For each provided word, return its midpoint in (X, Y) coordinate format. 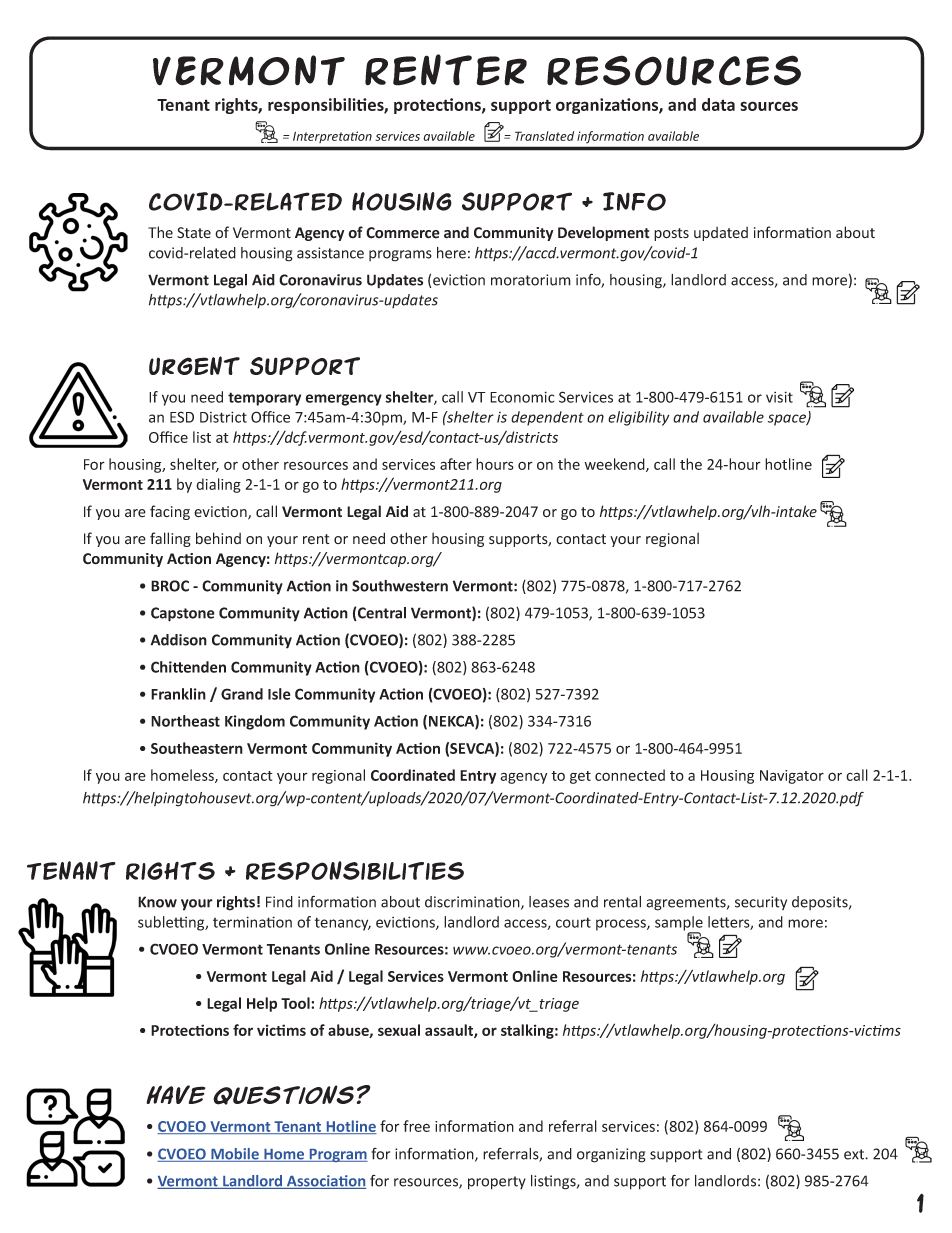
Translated (544, 136)
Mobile (235, 1155)
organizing (611, 1155)
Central (381, 614)
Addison (179, 640)
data (718, 104)
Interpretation (332, 137)
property (497, 1183)
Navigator (792, 777)
